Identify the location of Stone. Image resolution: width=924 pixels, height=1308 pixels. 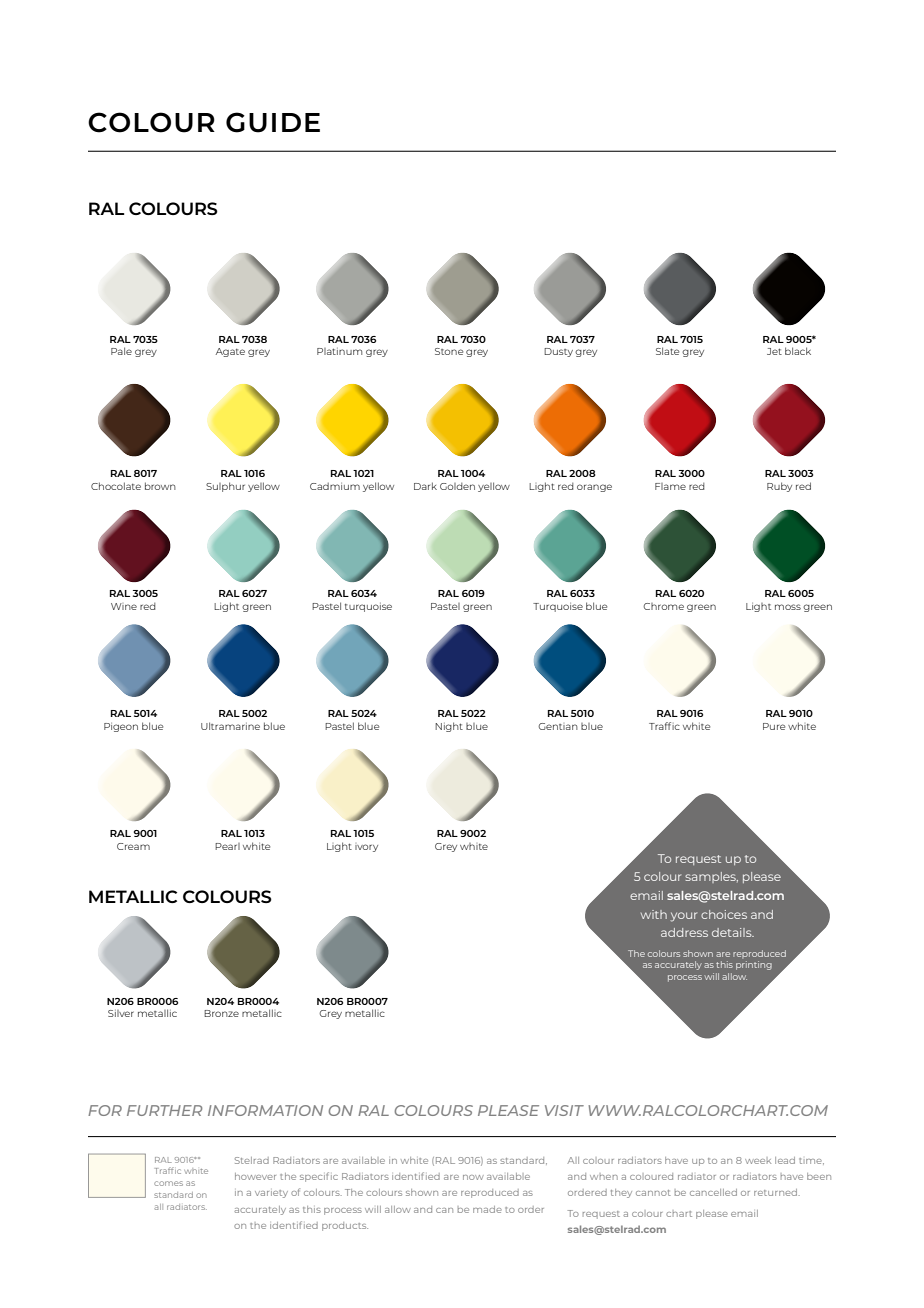
(449, 351).
